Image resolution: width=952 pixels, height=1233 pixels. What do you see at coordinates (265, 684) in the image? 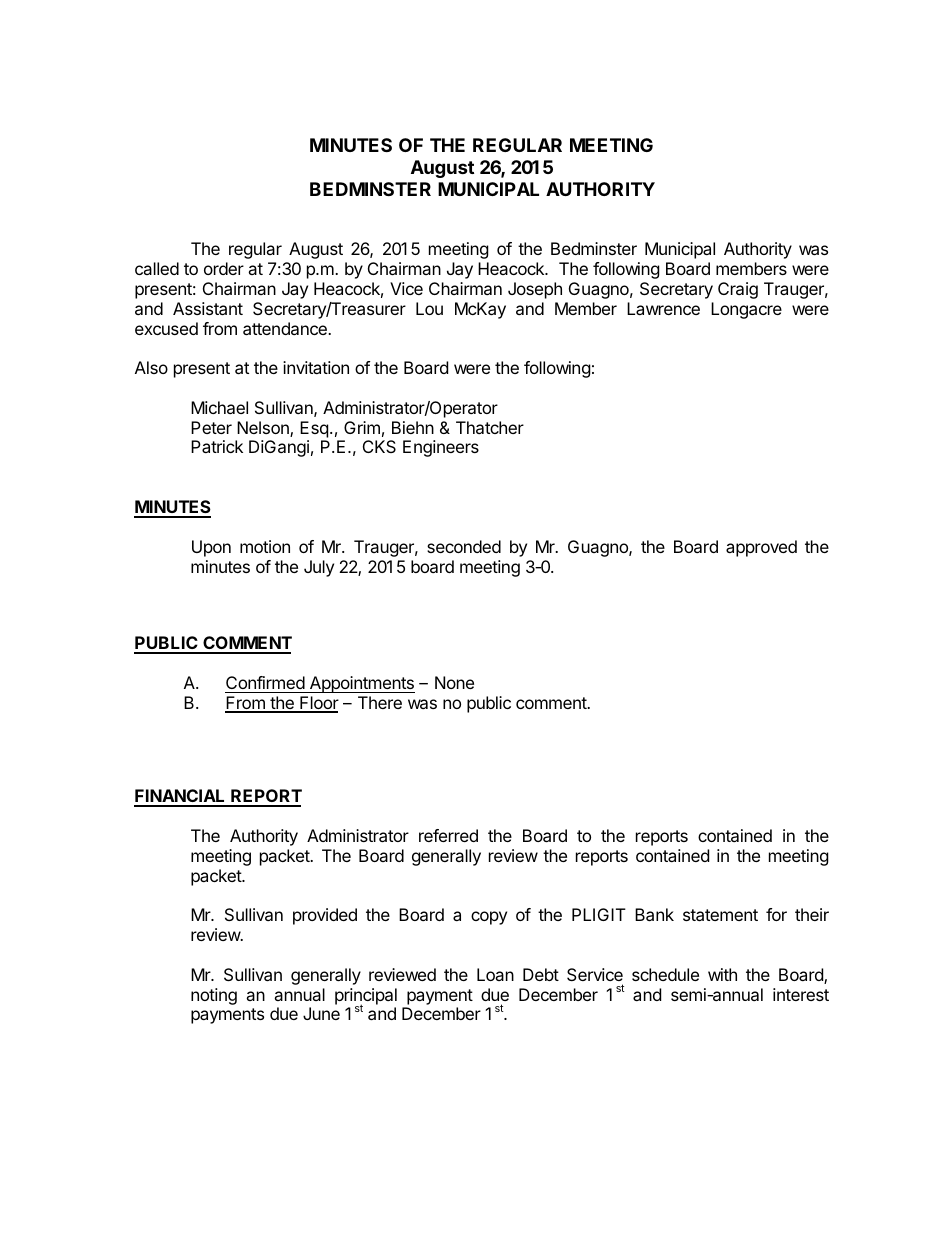
I see `Confirmed` at bounding box center [265, 684].
